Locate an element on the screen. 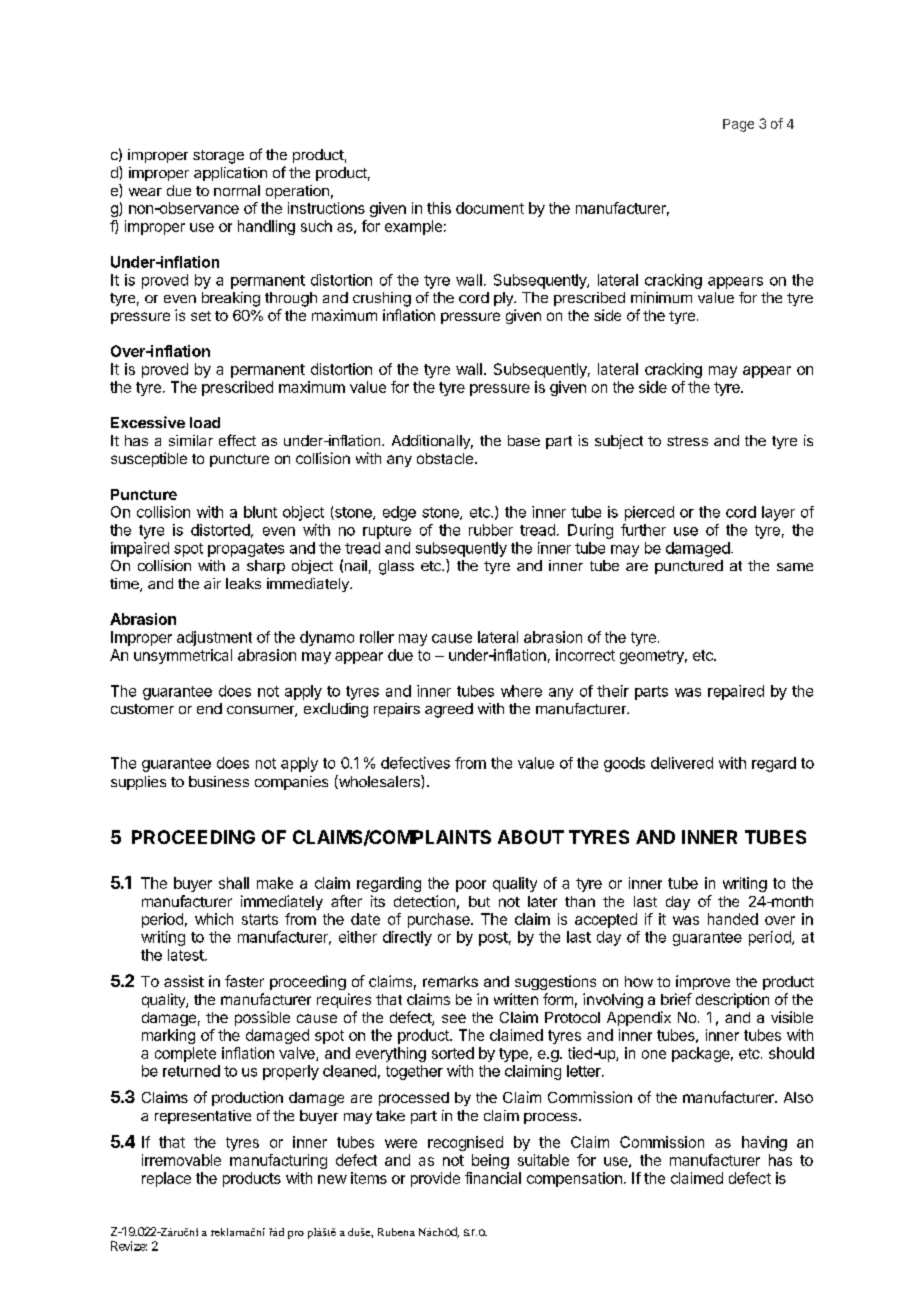 The width and height of the screenshot is (924, 1308). this is located at coordinates (439, 208).
